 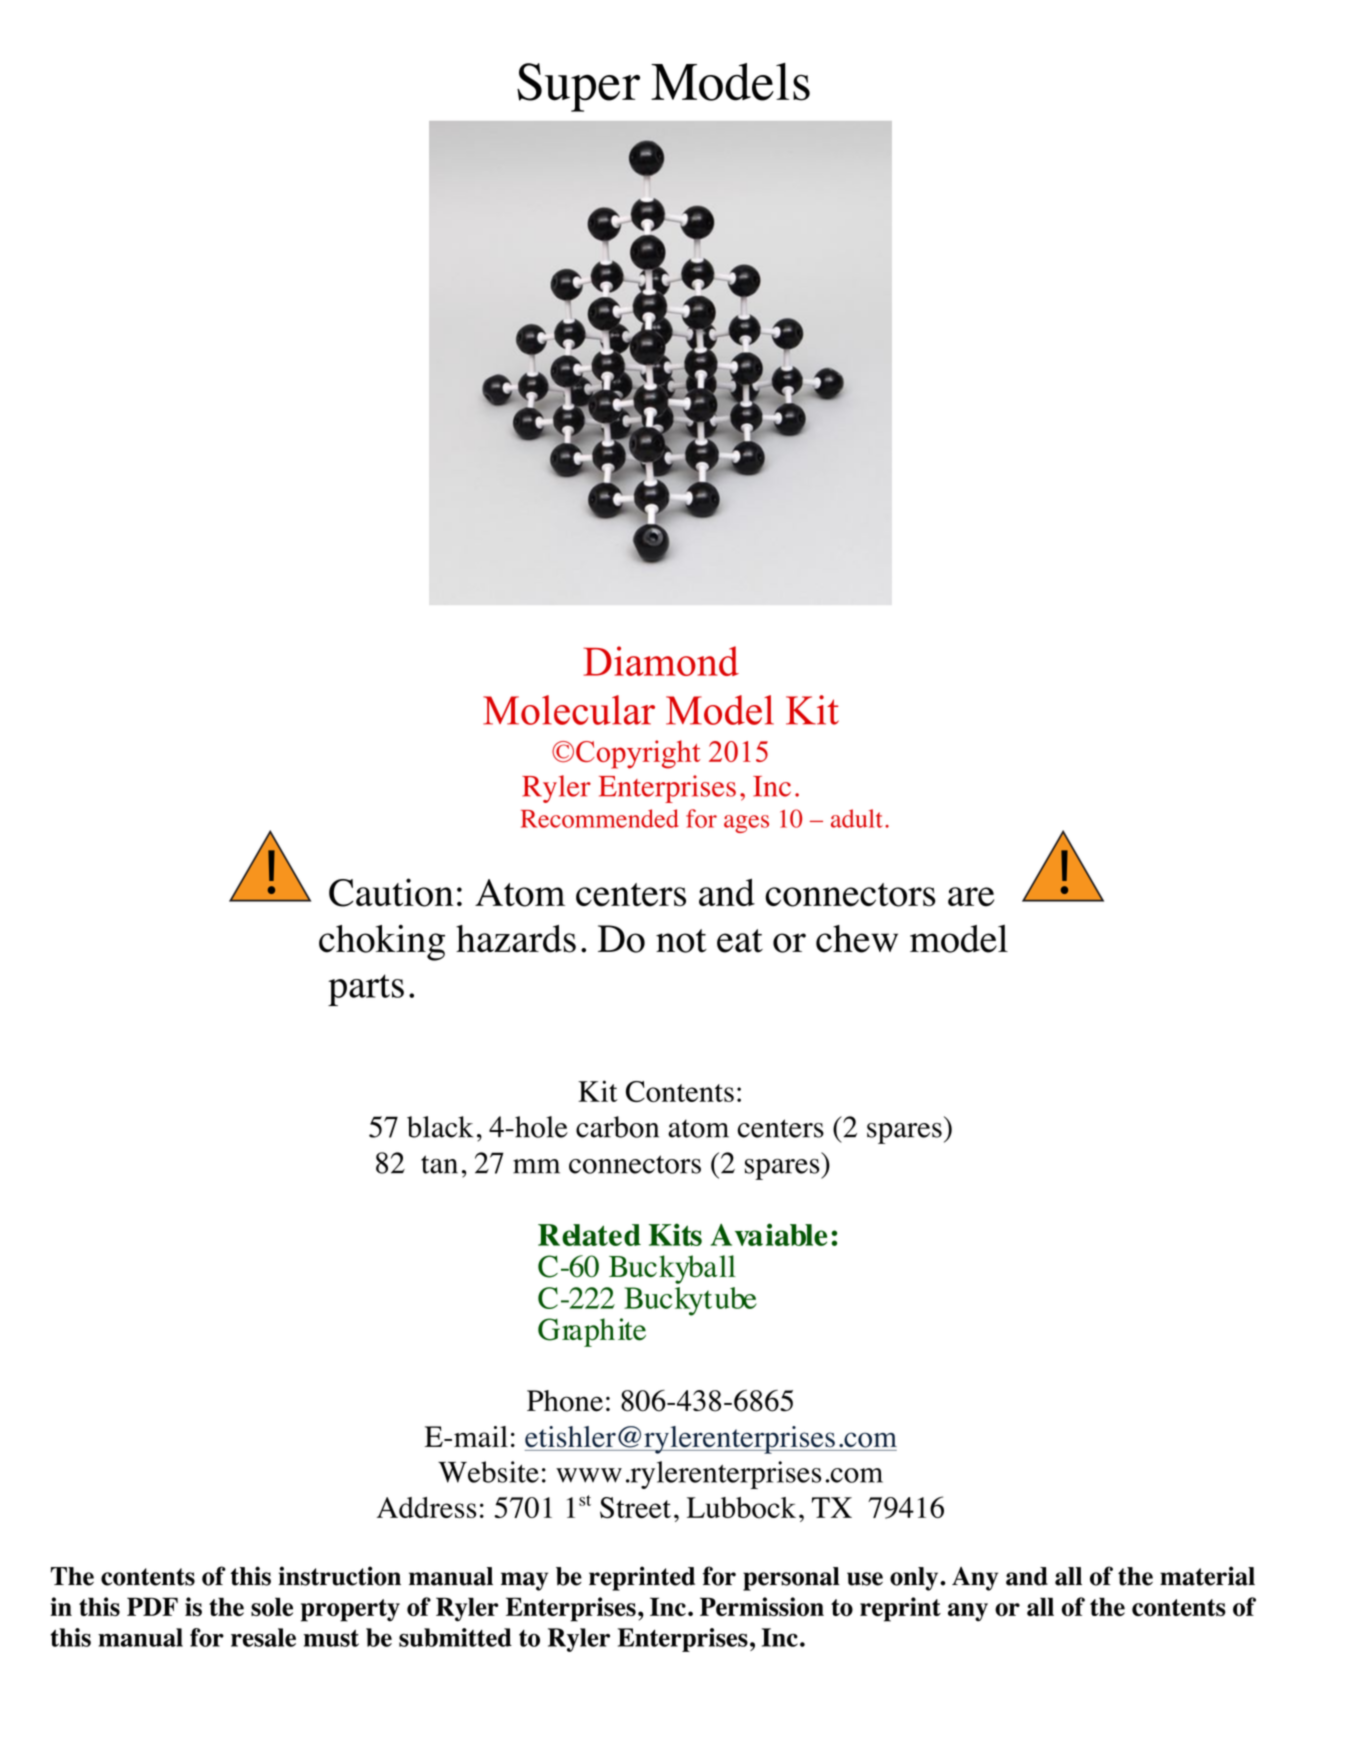 What do you see at coordinates (569, 710) in the screenshot?
I see `Molecular` at bounding box center [569, 710].
